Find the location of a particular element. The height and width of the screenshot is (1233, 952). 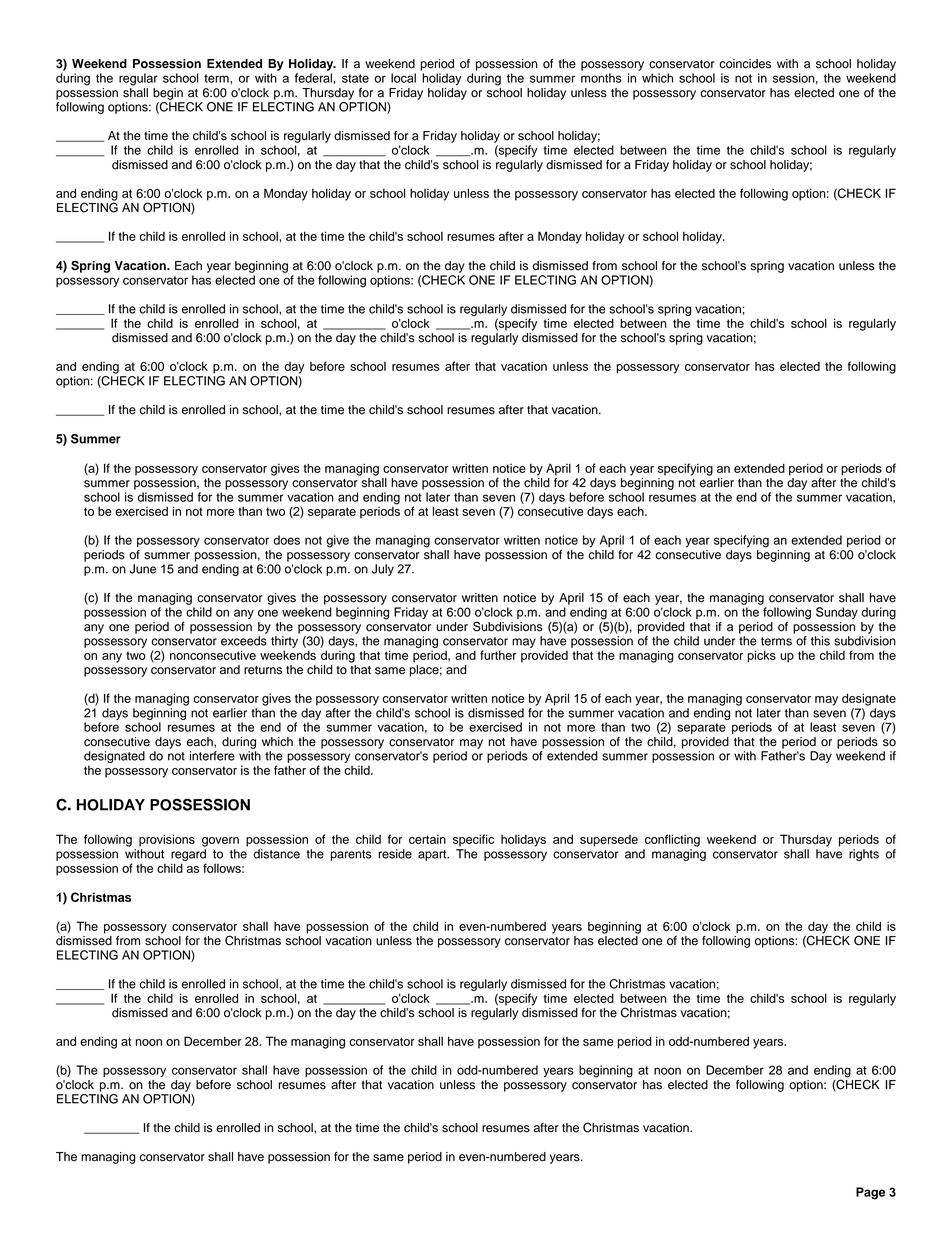

rights is located at coordinates (864, 855).
